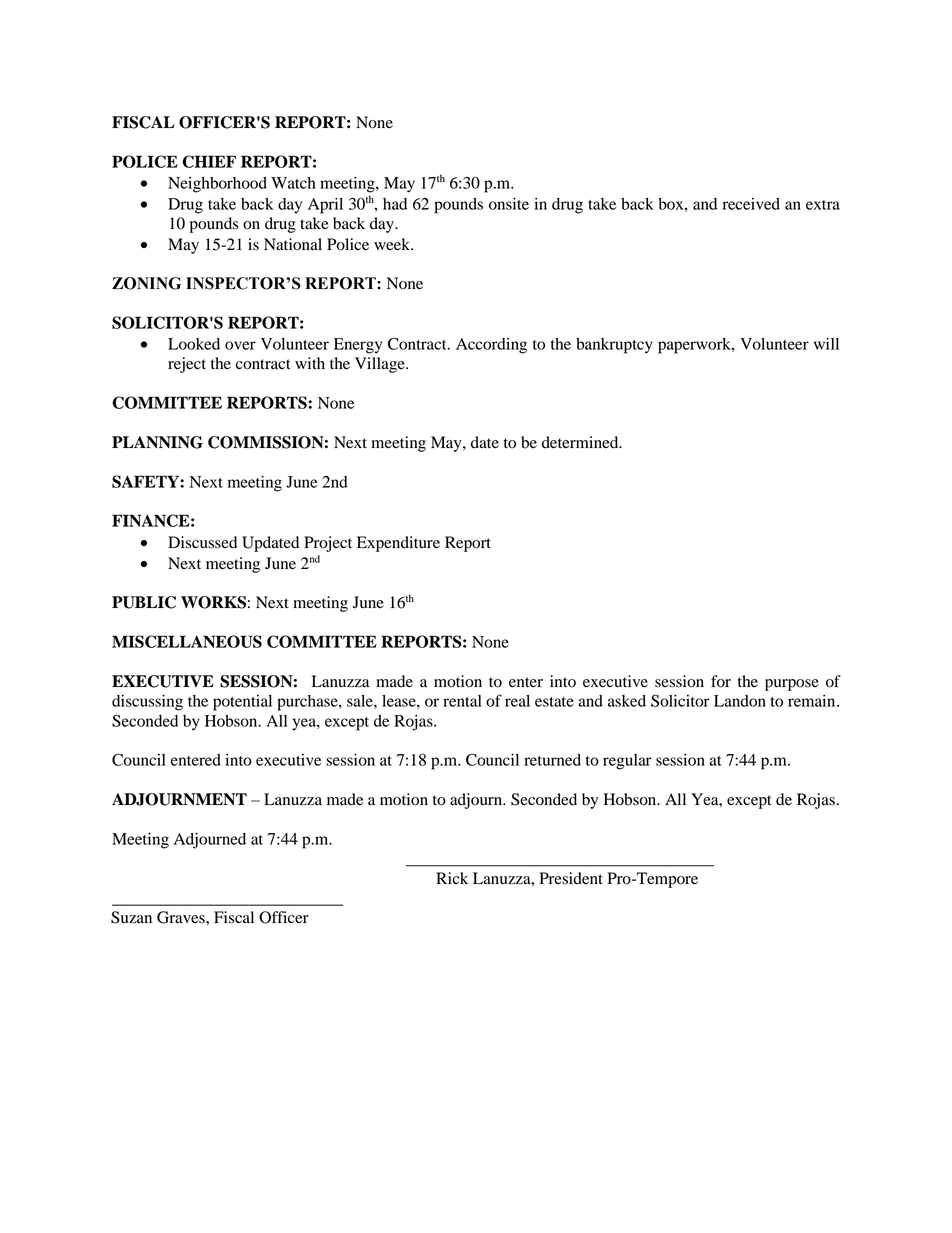  What do you see at coordinates (721, 681) in the screenshot?
I see `for` at bounding box center [721, 681].
